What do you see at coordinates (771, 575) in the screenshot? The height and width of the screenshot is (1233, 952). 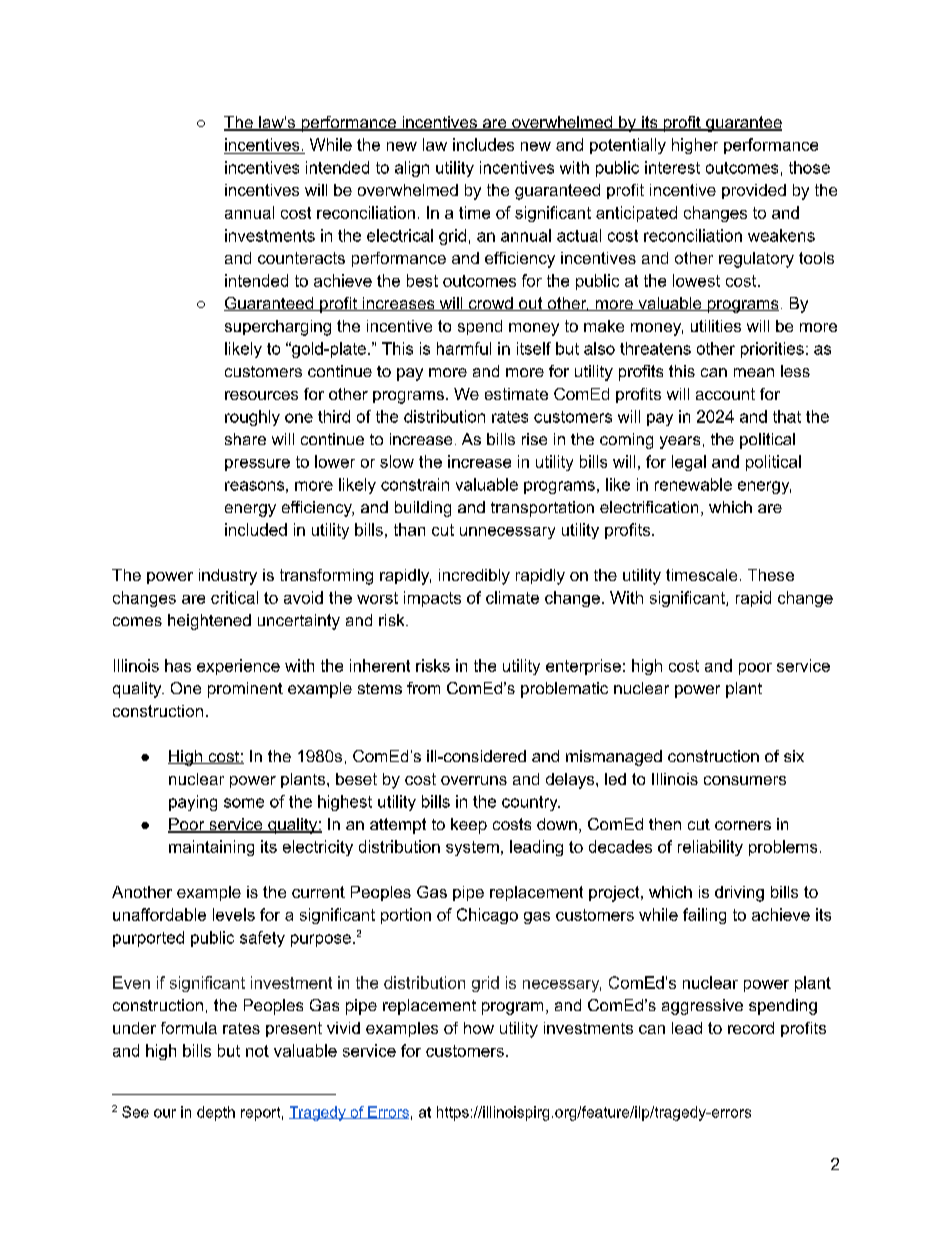 I see `These` at bounding box center [771, 575].
